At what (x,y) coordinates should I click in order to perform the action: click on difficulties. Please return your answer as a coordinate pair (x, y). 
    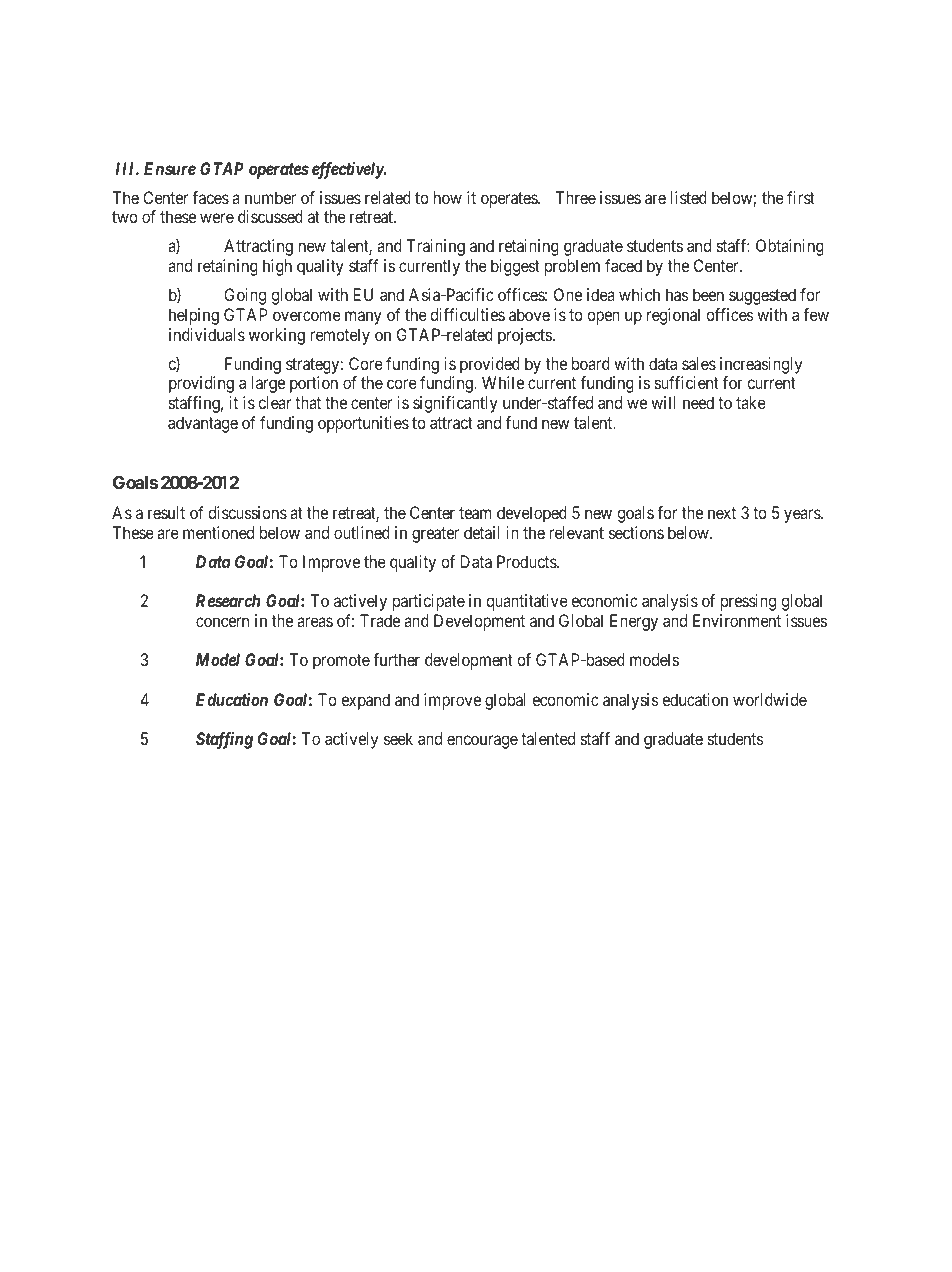
    Looking at the image, I should click on (467, 314).
